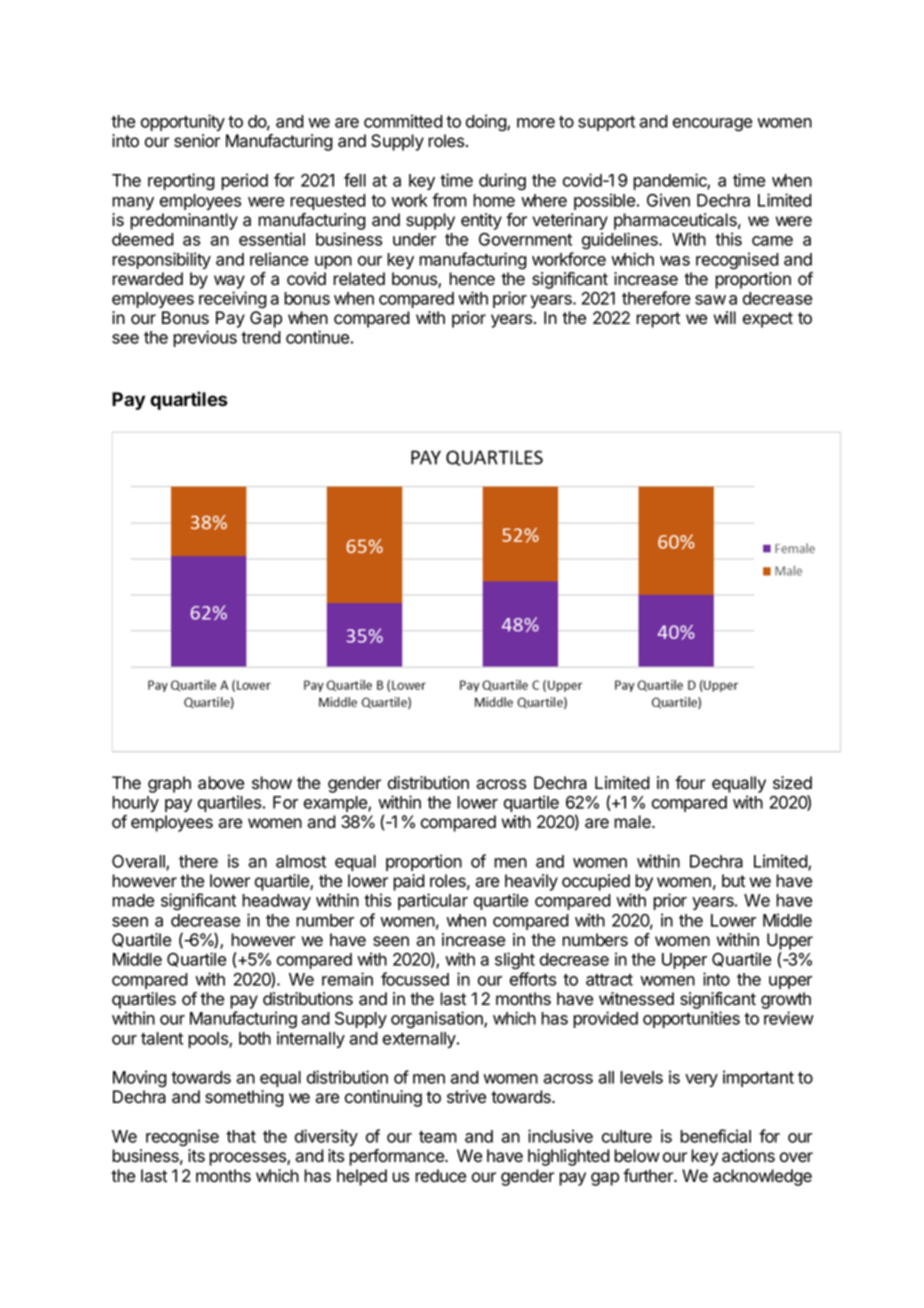 This screenshot has height=1308, width=924. What do you see at coordinates (712, 125) in the screenshot?
I see `encourage` at bounding box center [712, 125].
